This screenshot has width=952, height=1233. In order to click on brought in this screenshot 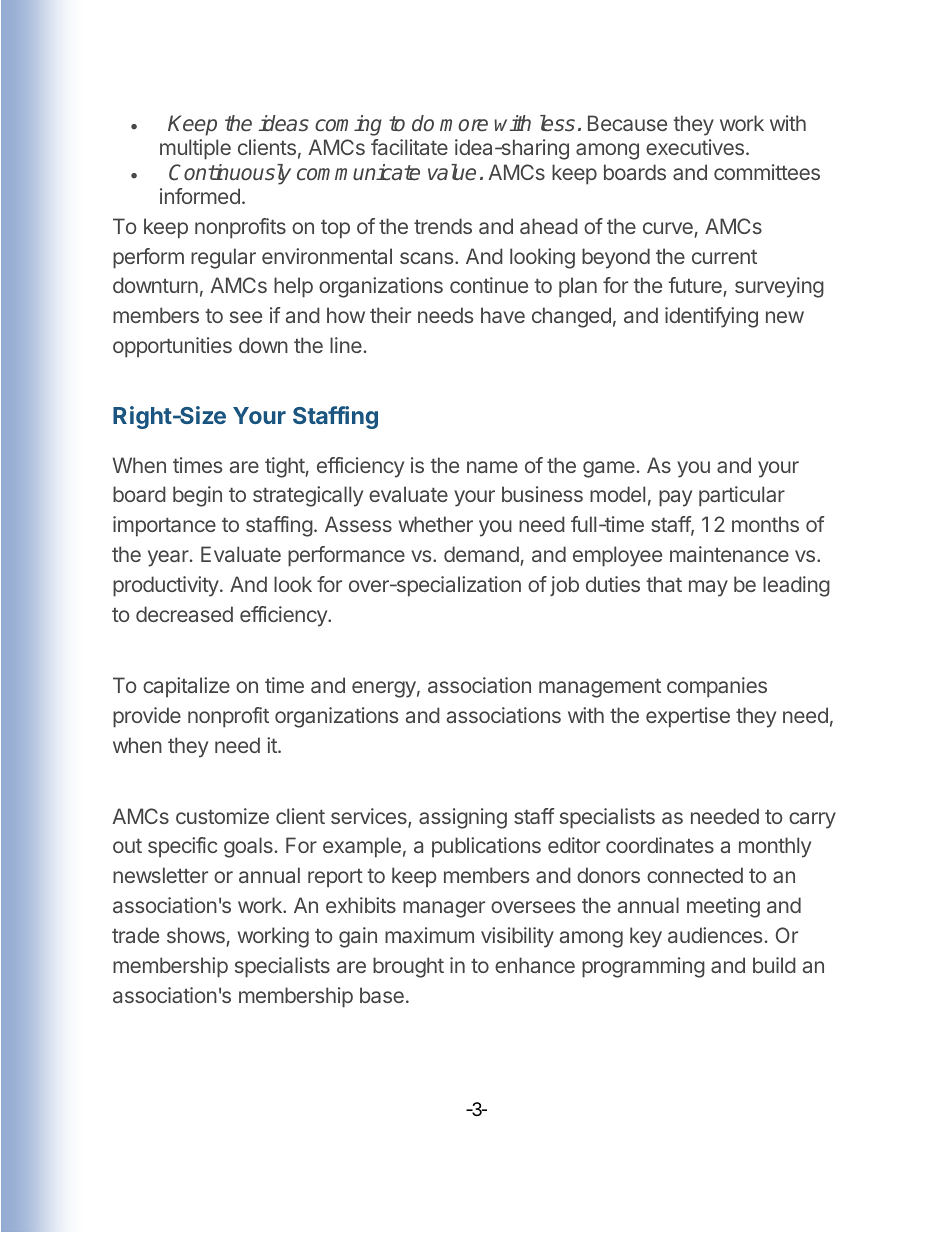, I will do `click(408, 967)`.
